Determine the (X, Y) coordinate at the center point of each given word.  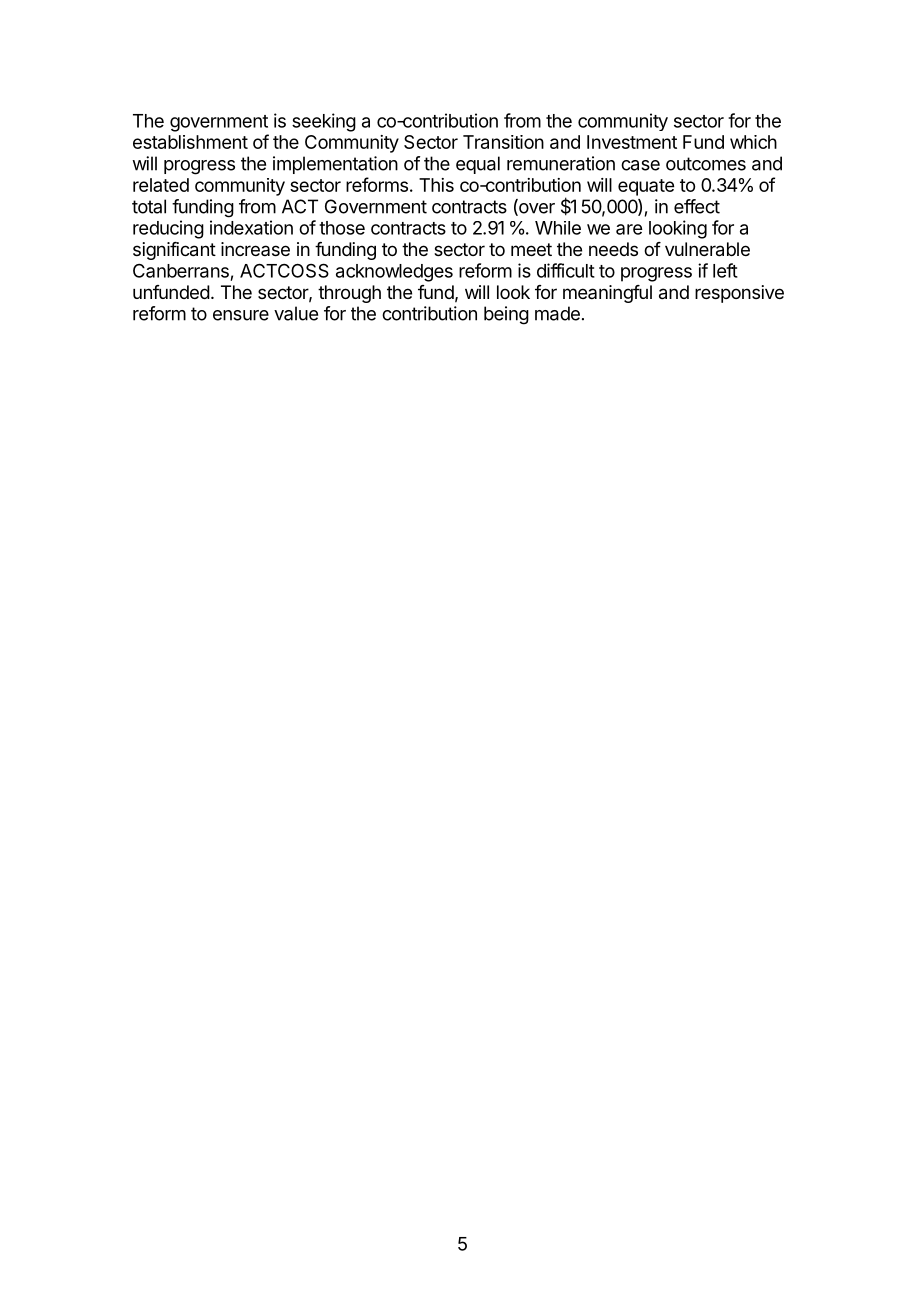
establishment (190, 142)
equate (646, 187)
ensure (241, 315)
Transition (503, 142)
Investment (632, 142)
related (161, 185)
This (436, 185)
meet (531, 249)
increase (255, 249)
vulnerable (707, 249)
